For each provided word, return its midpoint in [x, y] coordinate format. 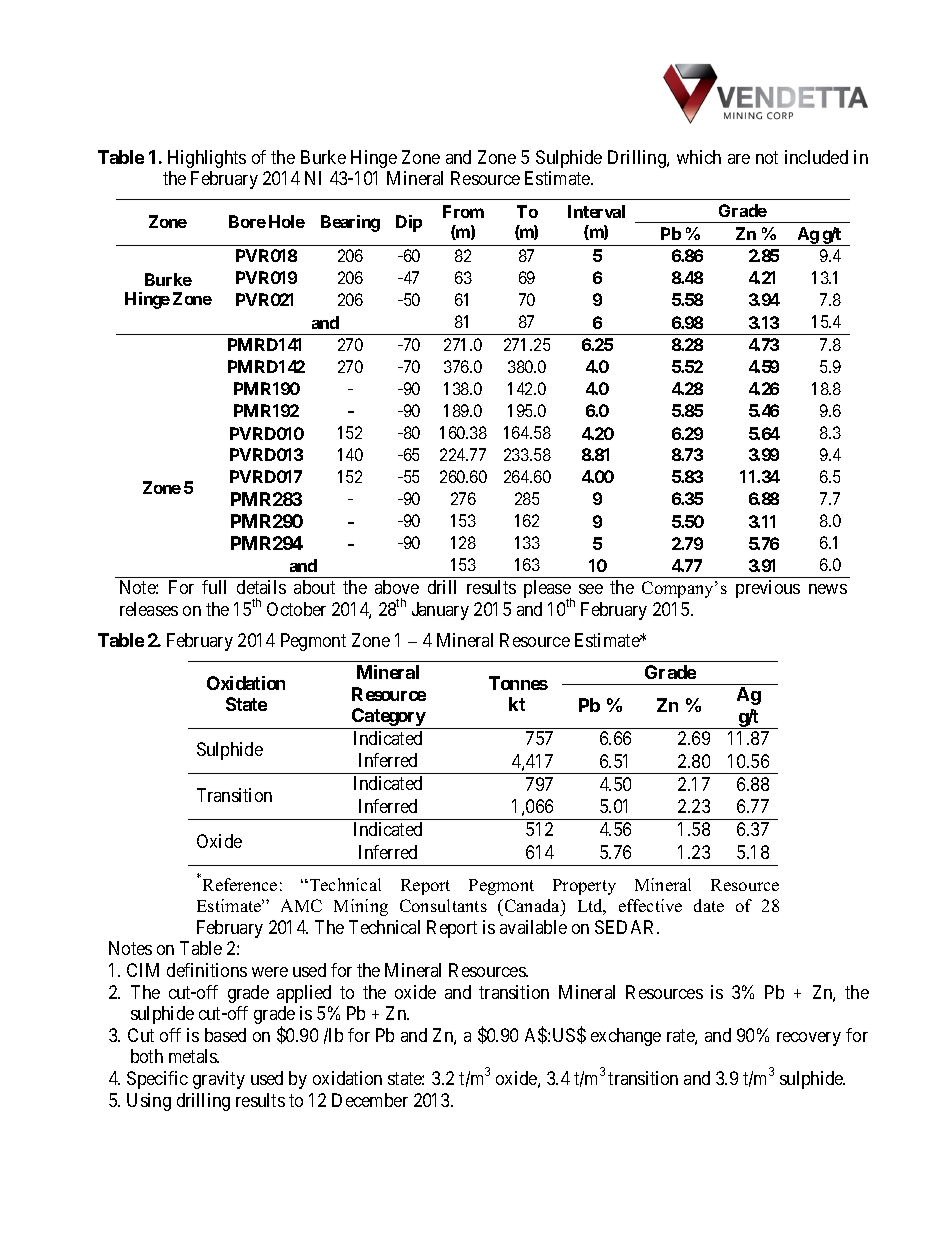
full [214, 587]
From [463, 211]
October [296, 609]
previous [768, 589]
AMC [301, 905]
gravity [219, 1080]
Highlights [207, 159]
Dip [409, 223]
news [828, 589]
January [440, 611]
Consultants [443, 905]
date [709, 905]
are [739, 159]
